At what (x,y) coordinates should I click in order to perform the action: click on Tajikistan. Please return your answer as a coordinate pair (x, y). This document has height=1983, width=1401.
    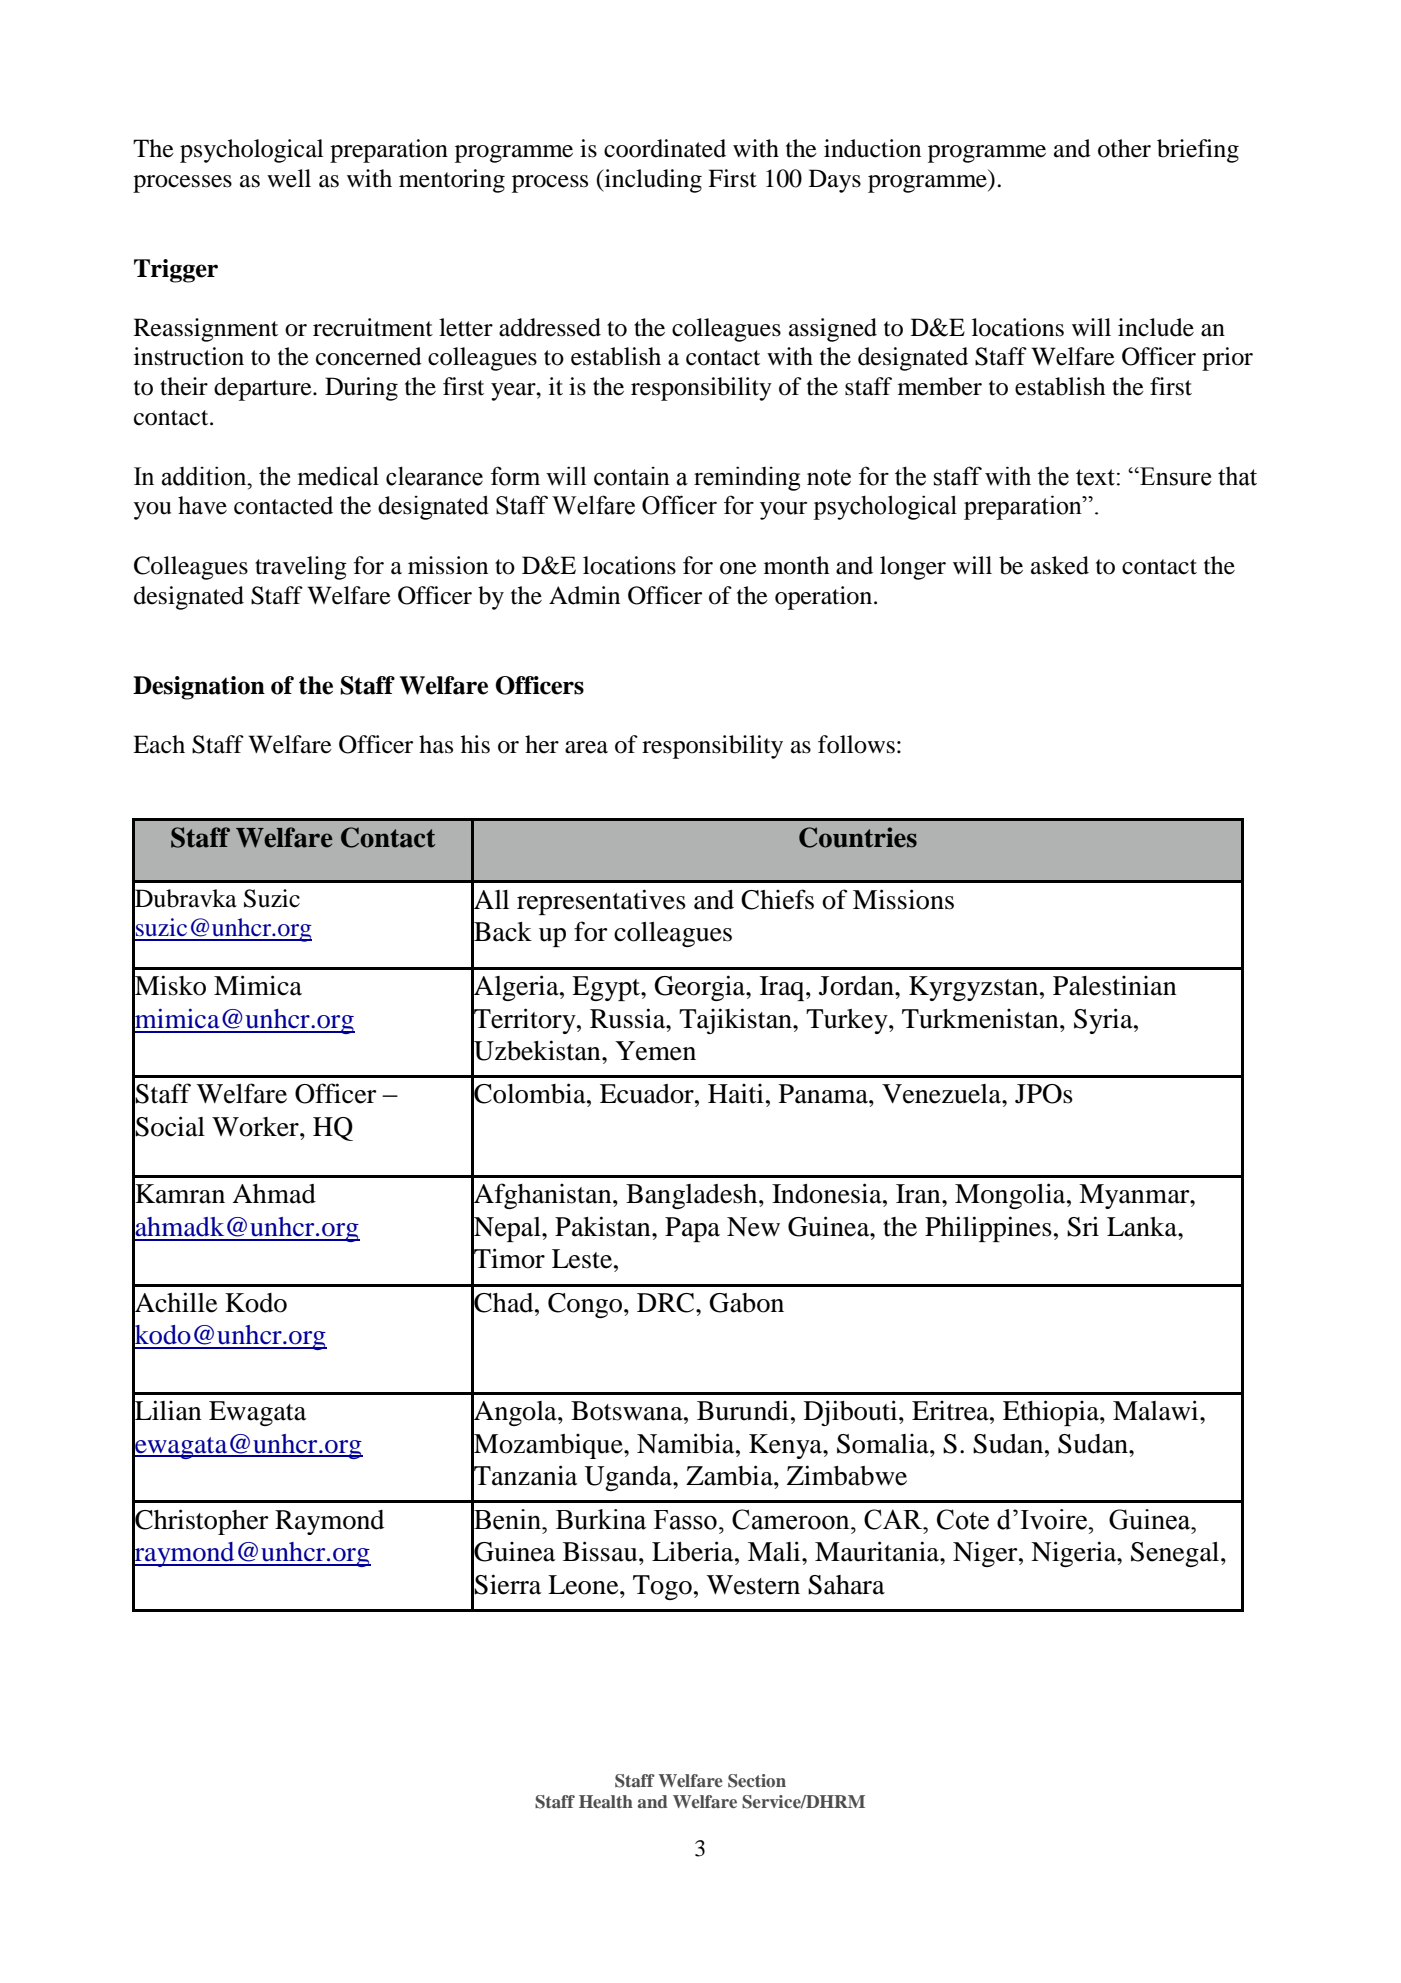
    Looking at the image, I should click on (736, 1021).
